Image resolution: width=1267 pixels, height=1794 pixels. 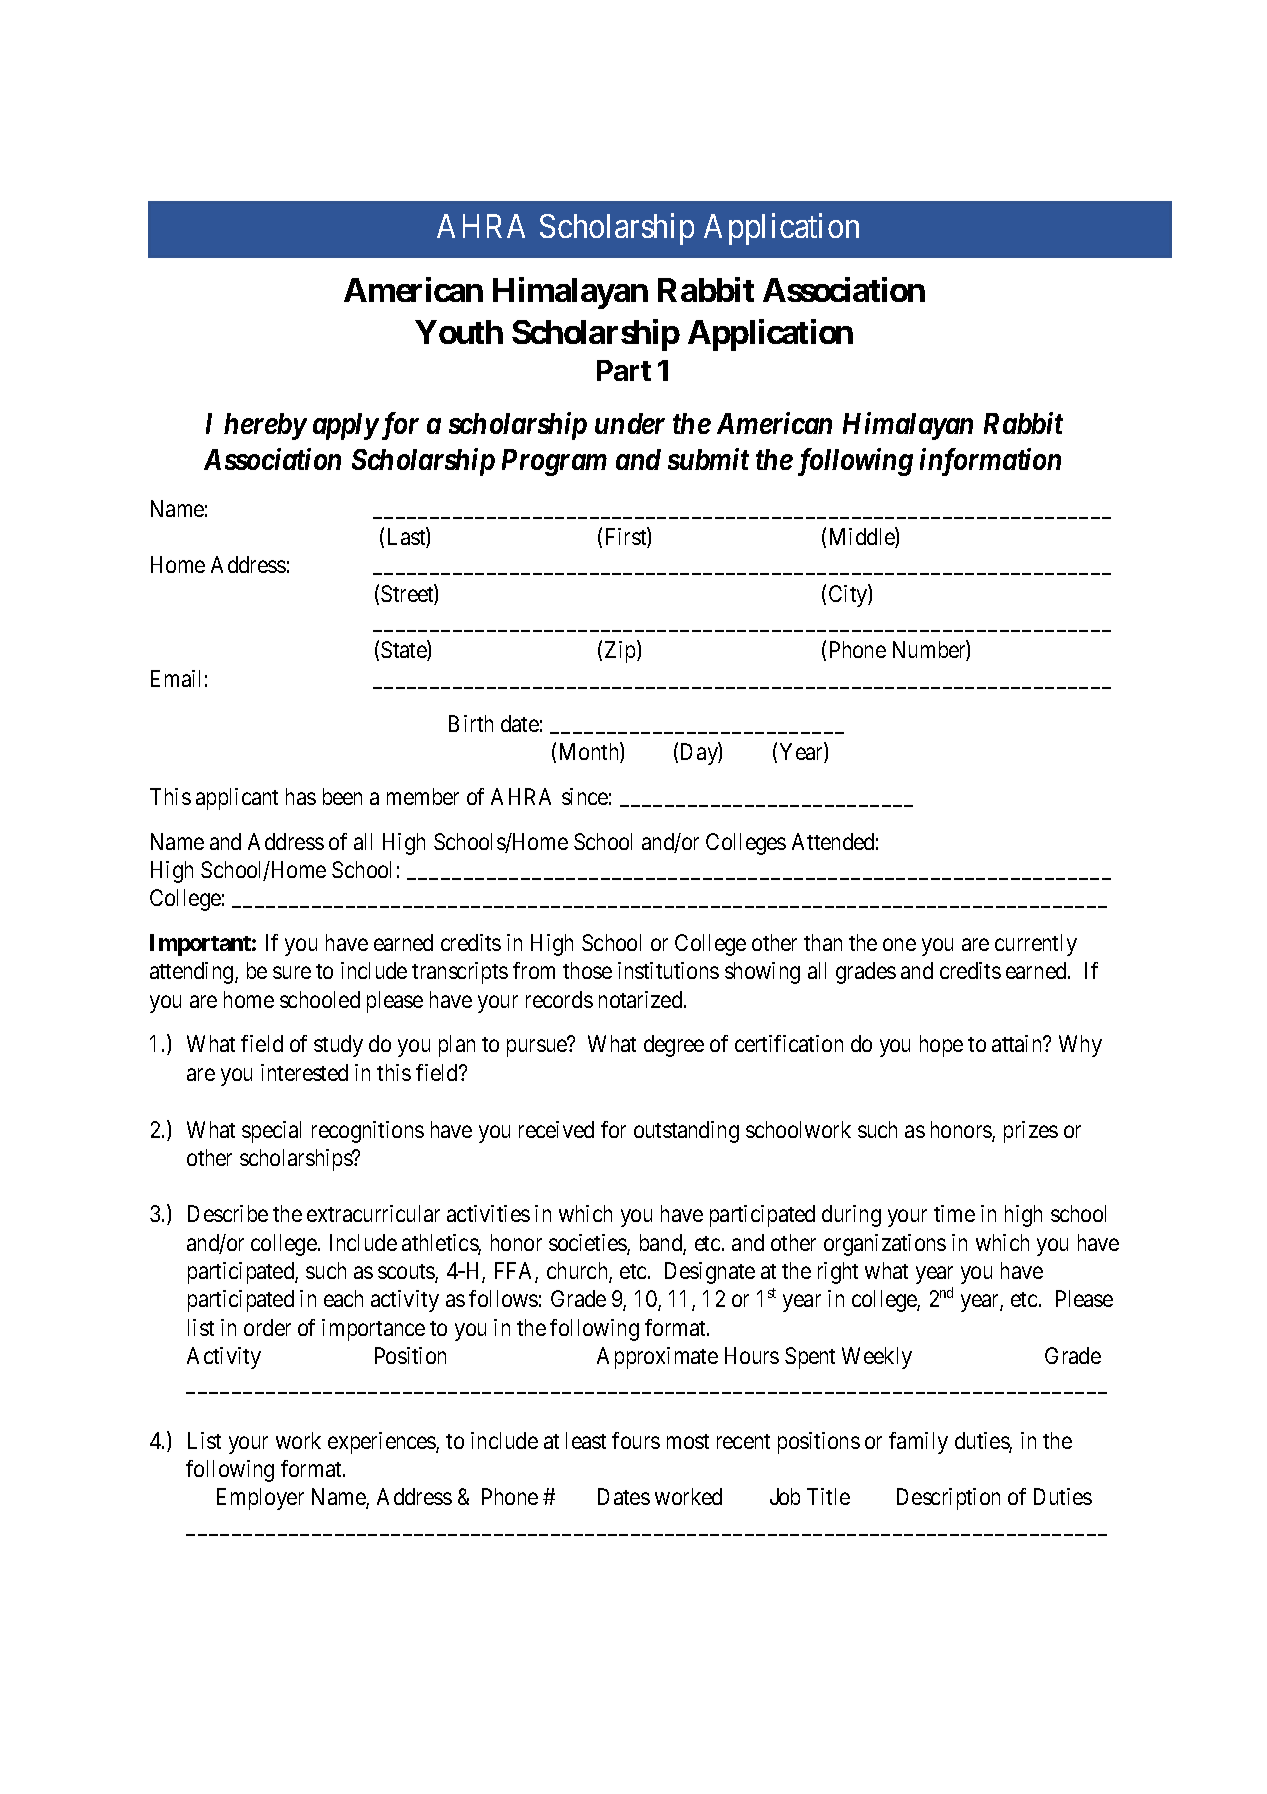 What do you see at coordinates (630, 423) in the document?
I see `under` at bounding box center [630, 423].
